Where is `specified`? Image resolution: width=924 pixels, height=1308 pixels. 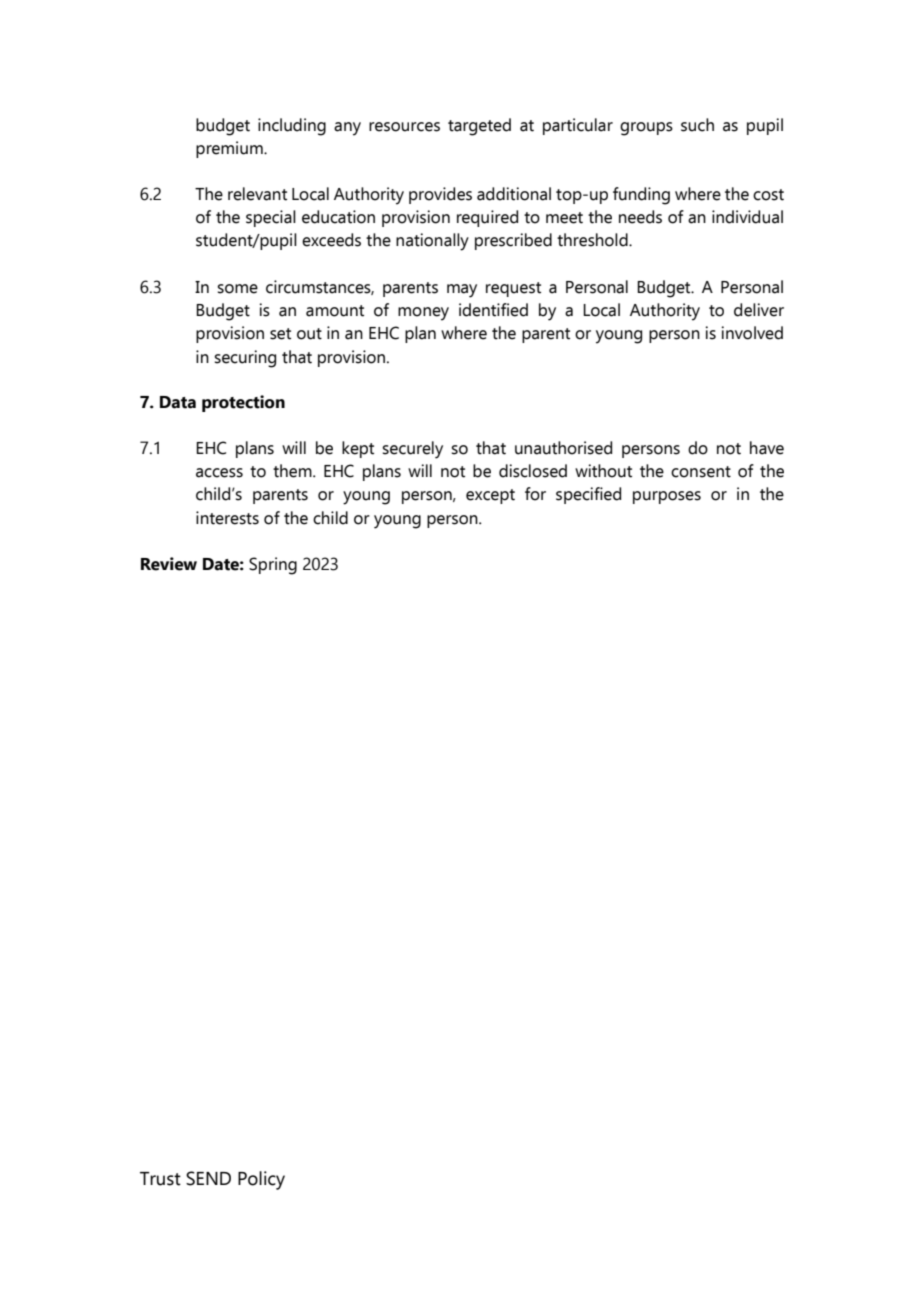 specified is located at coordinates (588, 495).
